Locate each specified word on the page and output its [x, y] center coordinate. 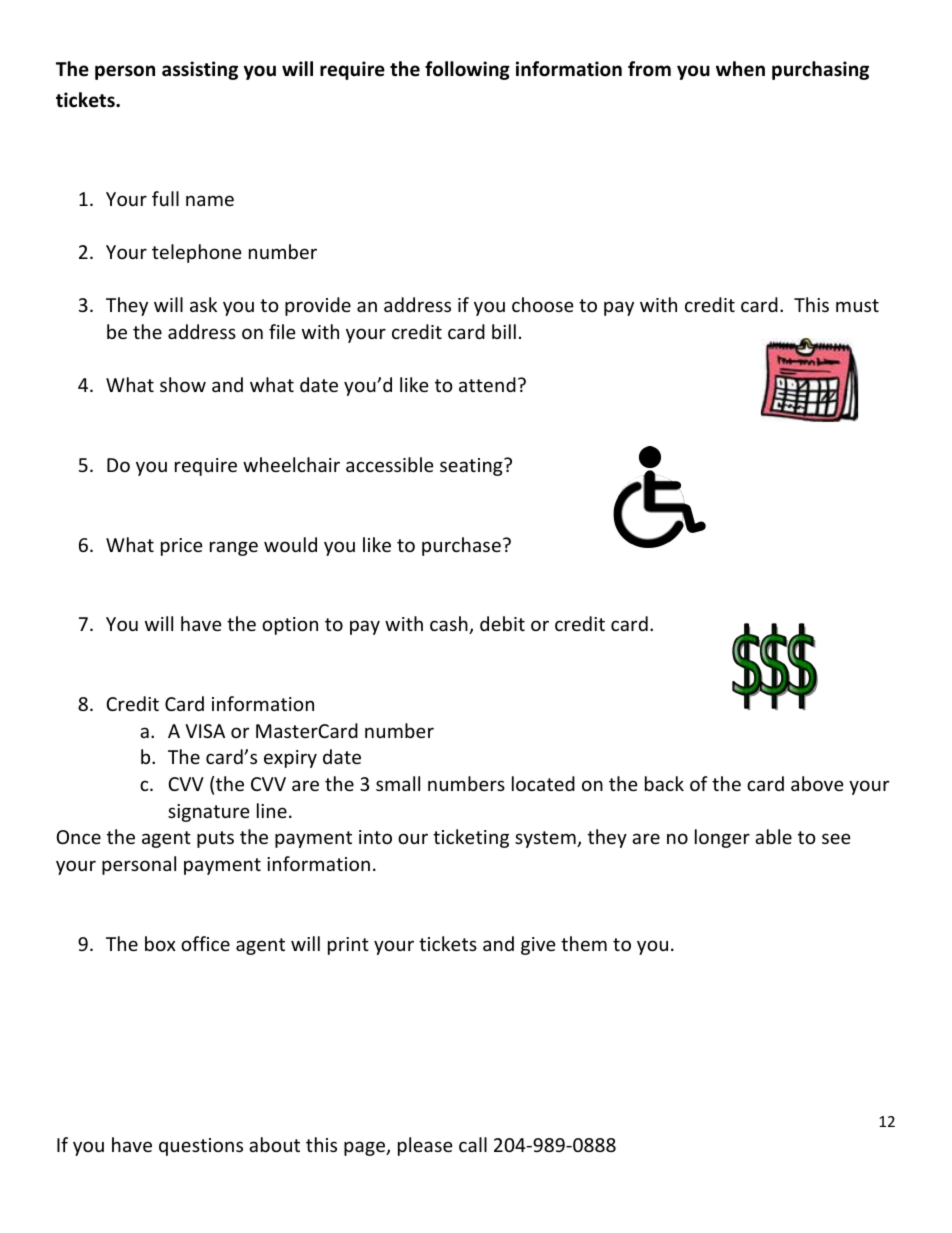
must [857, 305]
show [183, 384]
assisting [200, 70]
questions [201, 1147]
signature [209, 813]
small [398, 783]
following [467, 70]
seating [472, 467]
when [740, 69]
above [817, 783]
